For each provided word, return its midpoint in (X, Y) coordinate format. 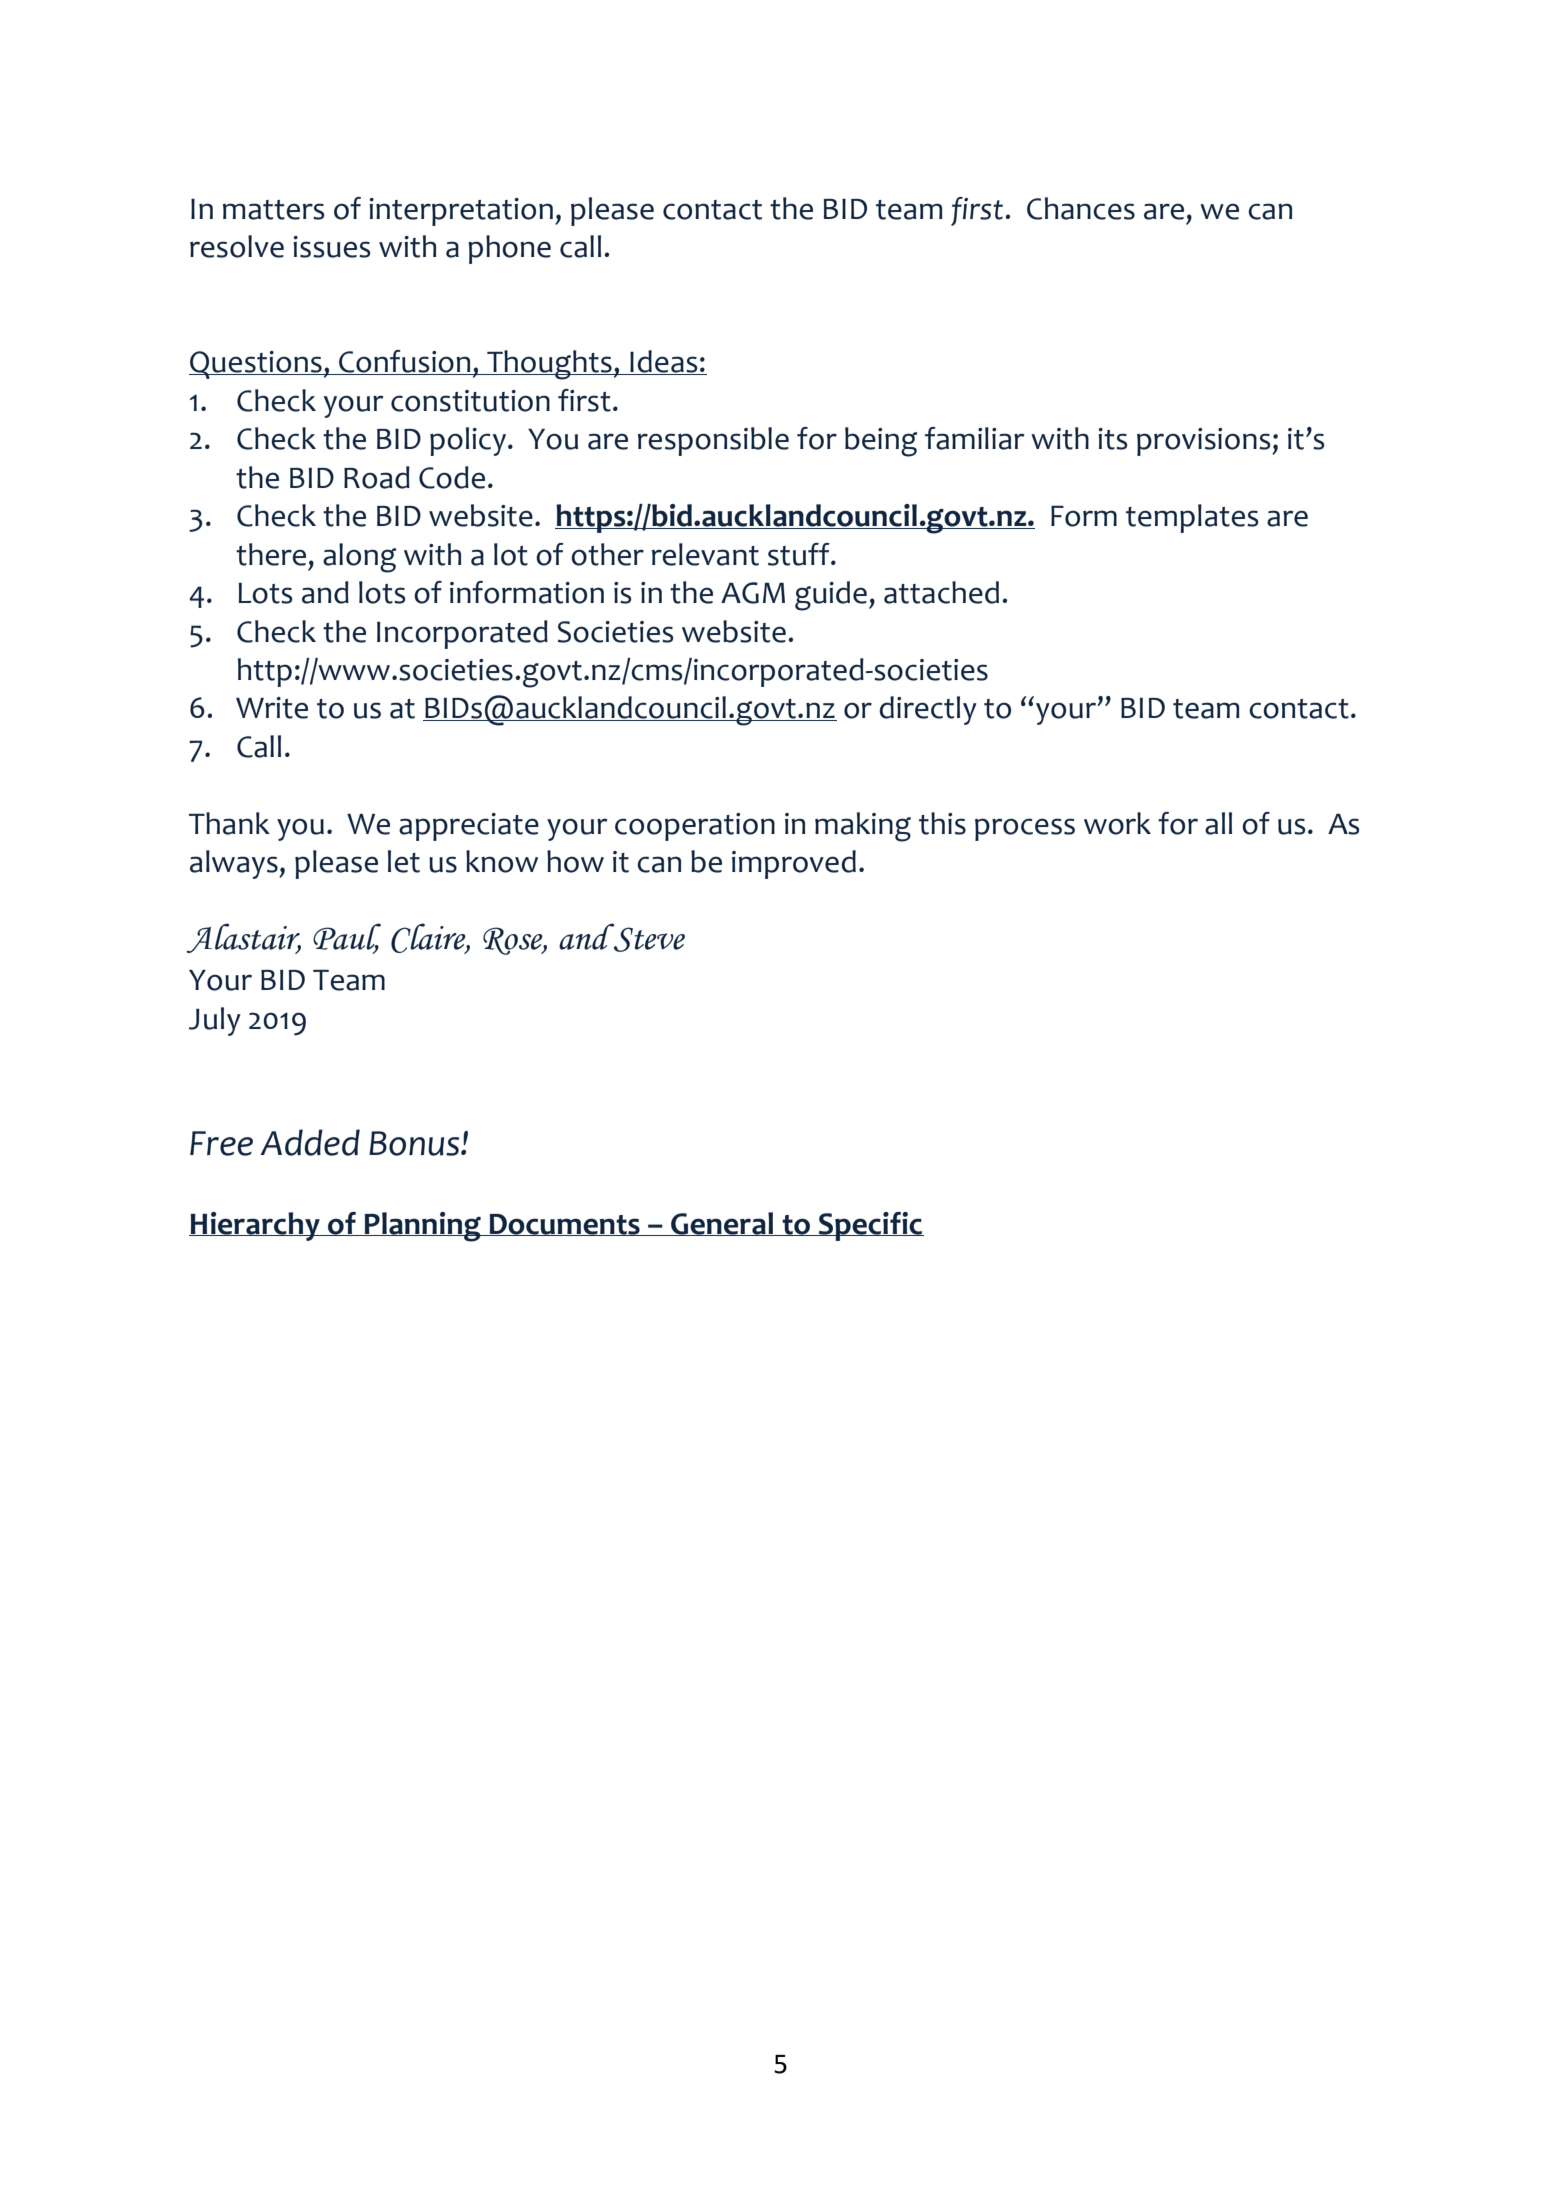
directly (928, 710)
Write (272, 708)
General (722, 1224)
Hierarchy (255, 1226)
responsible (713, 441)
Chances (1081, 208)
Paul (347, 937)
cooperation (695, 827)
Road (377, 477)
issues (331, 247)
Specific (870, 1226)
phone (509, 249)
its (1112, 439)
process (1025, 829)
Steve (648, 938)
